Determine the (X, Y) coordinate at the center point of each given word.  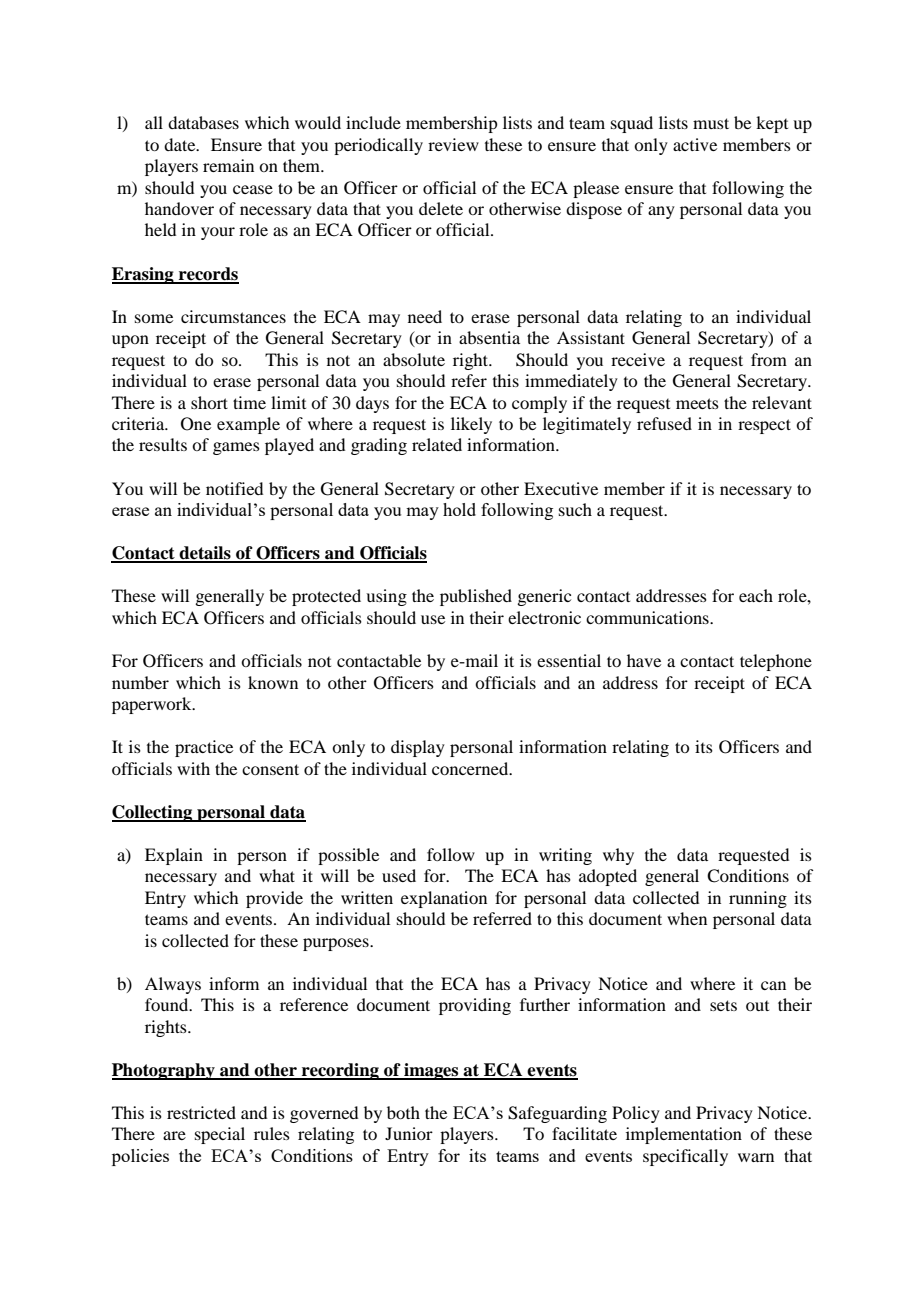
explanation (444, 899)
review (453, 144)
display (418, 748)
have (644, 660)
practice (204, 748)
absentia (489, 337)
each (756, 595)
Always (173, 985)
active (695, 144)
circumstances (233, 316)
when (687, 918)
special (220, 1135)
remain (228, 165)
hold (459, 509)
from (769, 359)
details (205, 554)
